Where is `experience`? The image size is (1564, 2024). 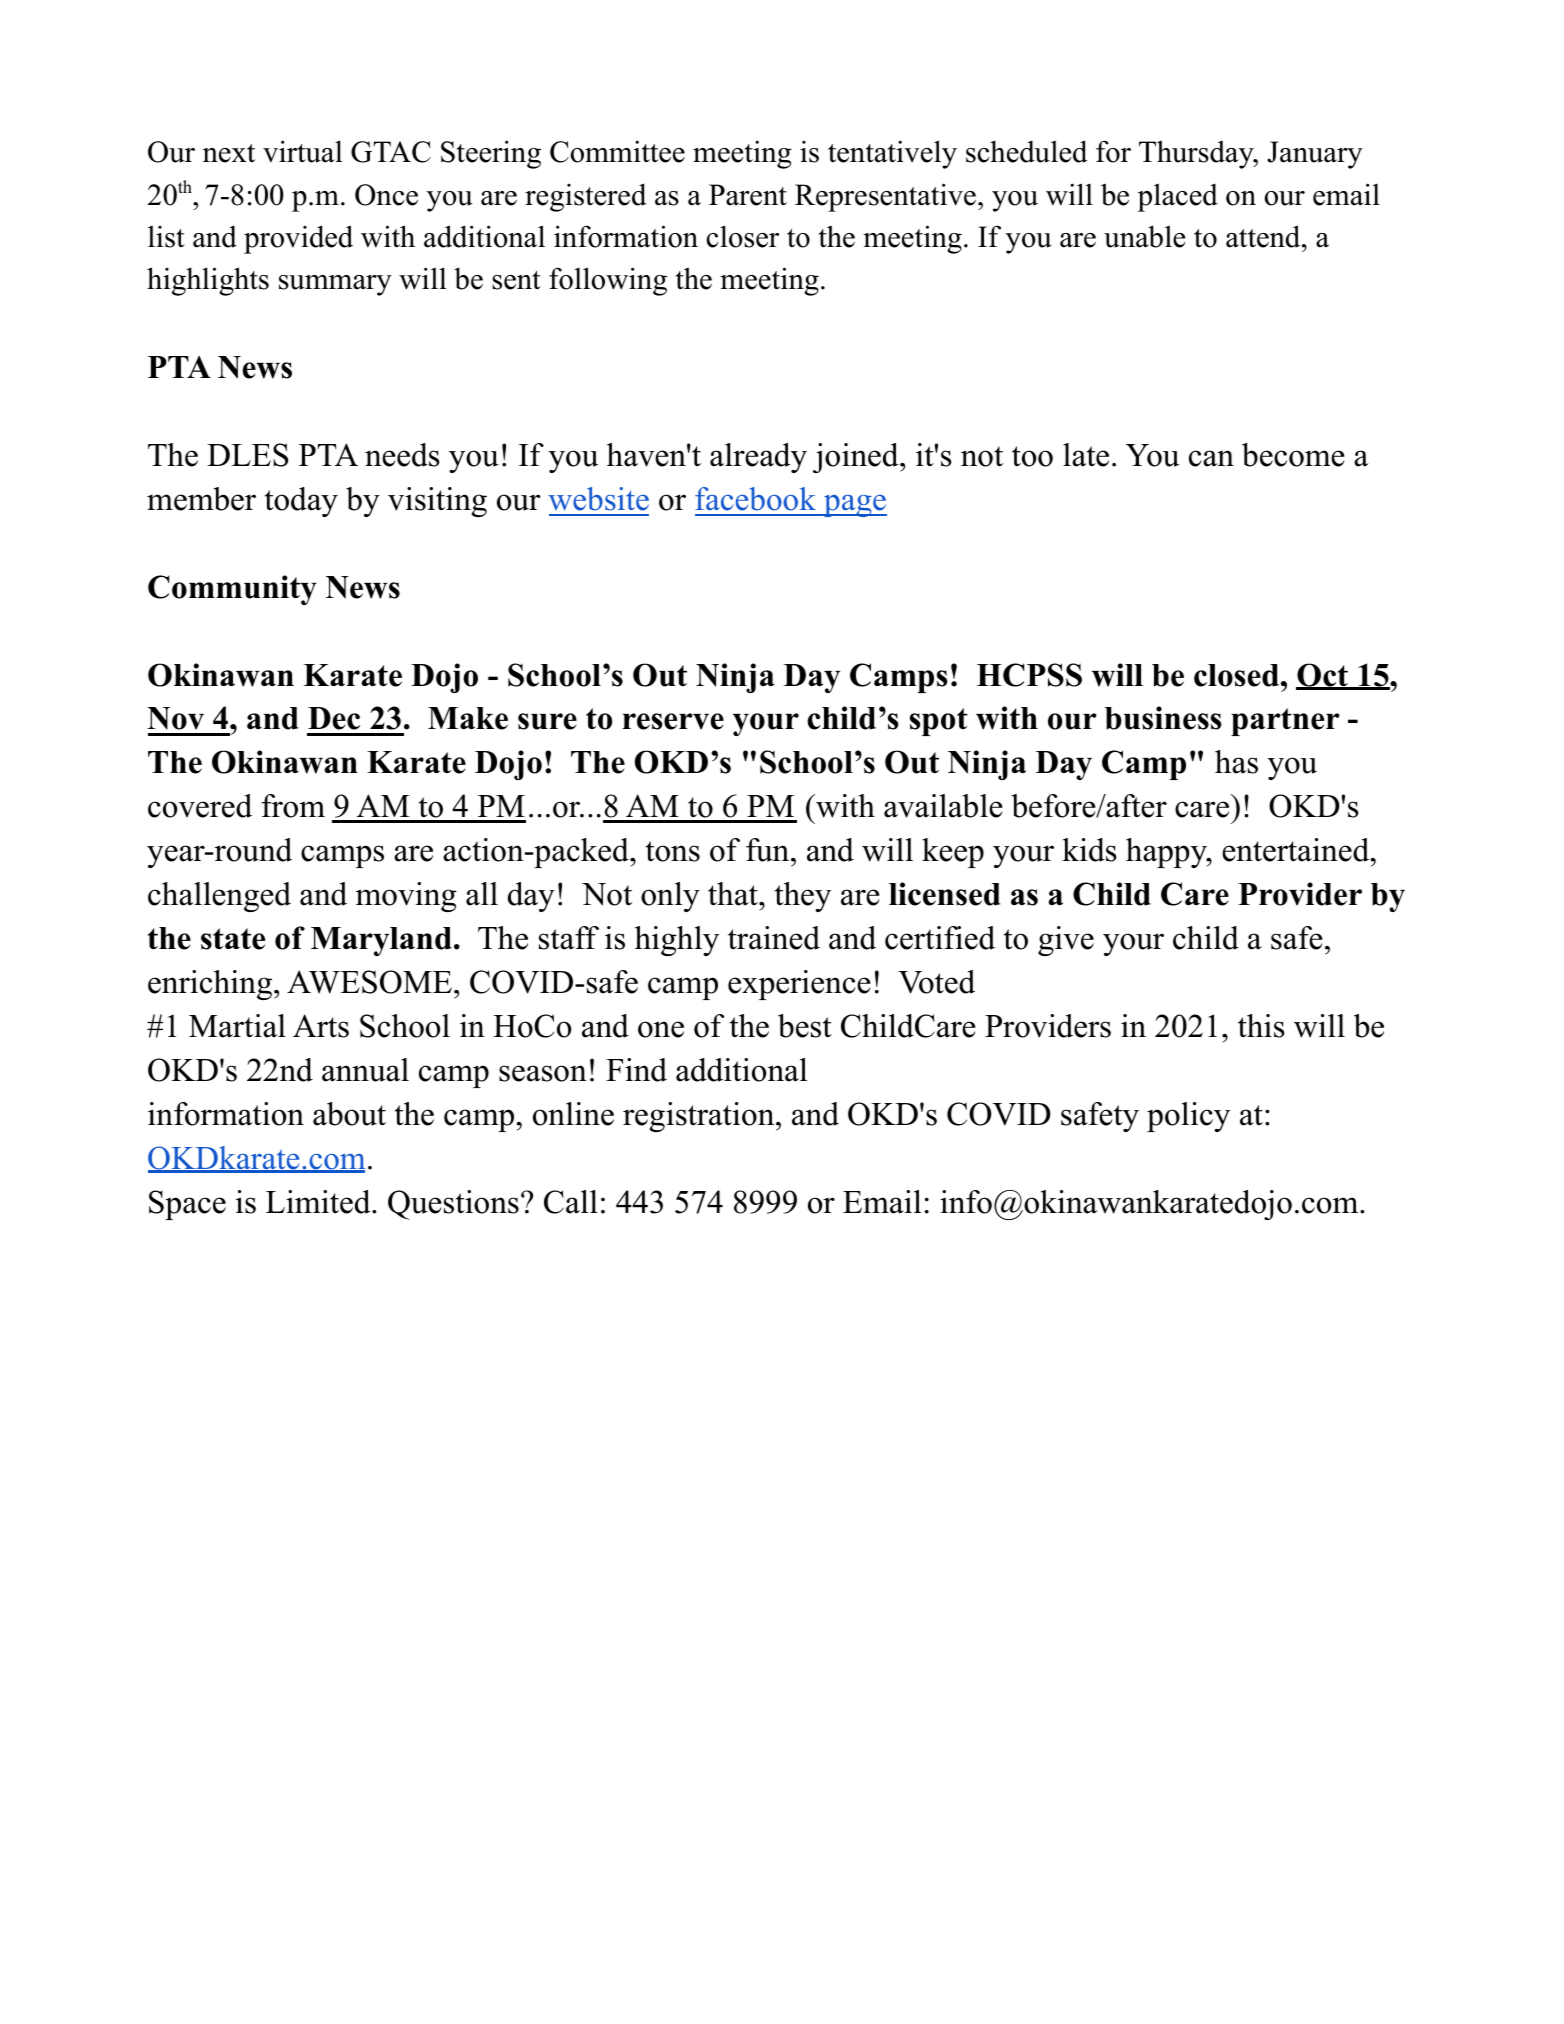 experience is located at coordinates (799, 985).
